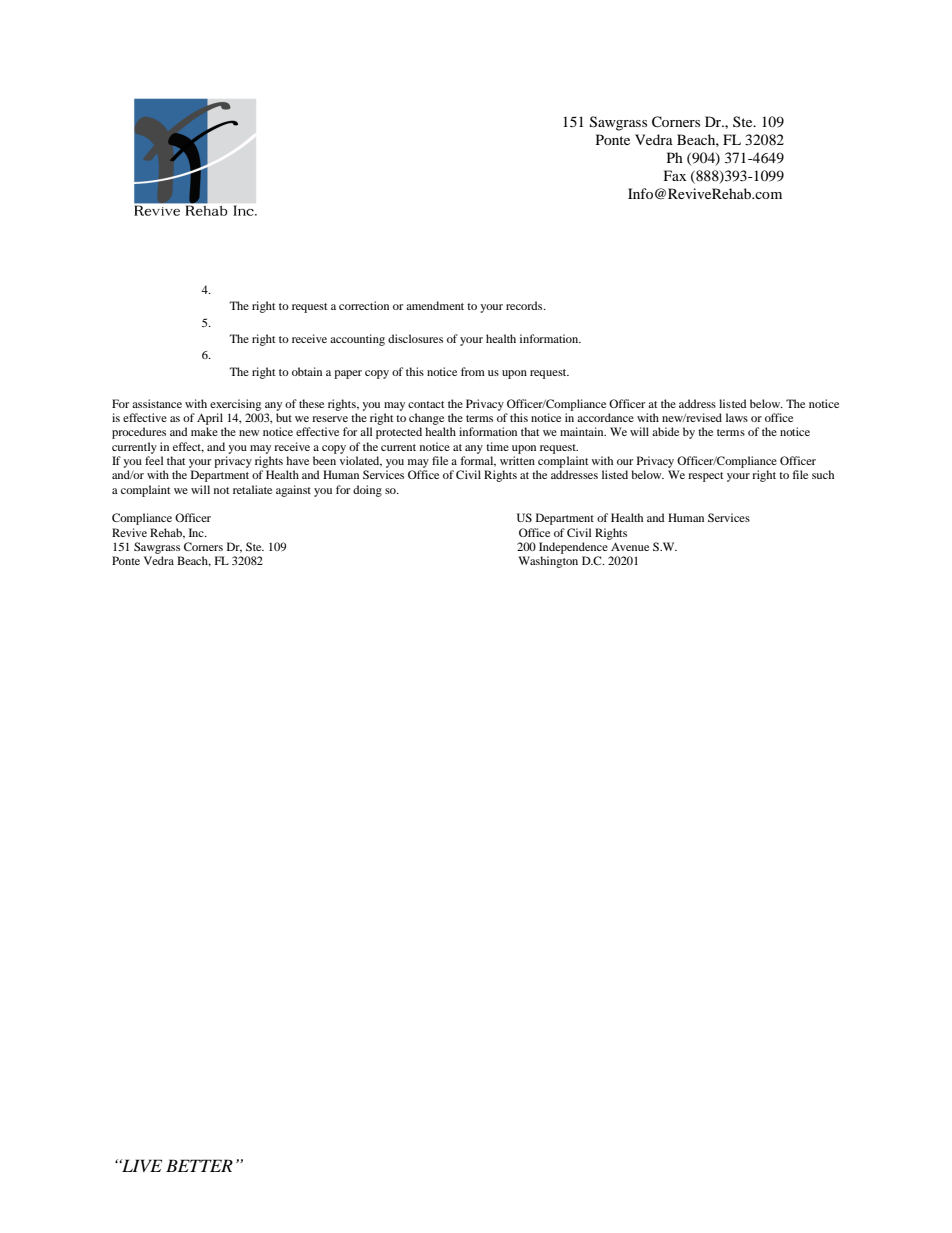 This document has width=952, height=1233. I want to click on Independence, so click(573, 548).
